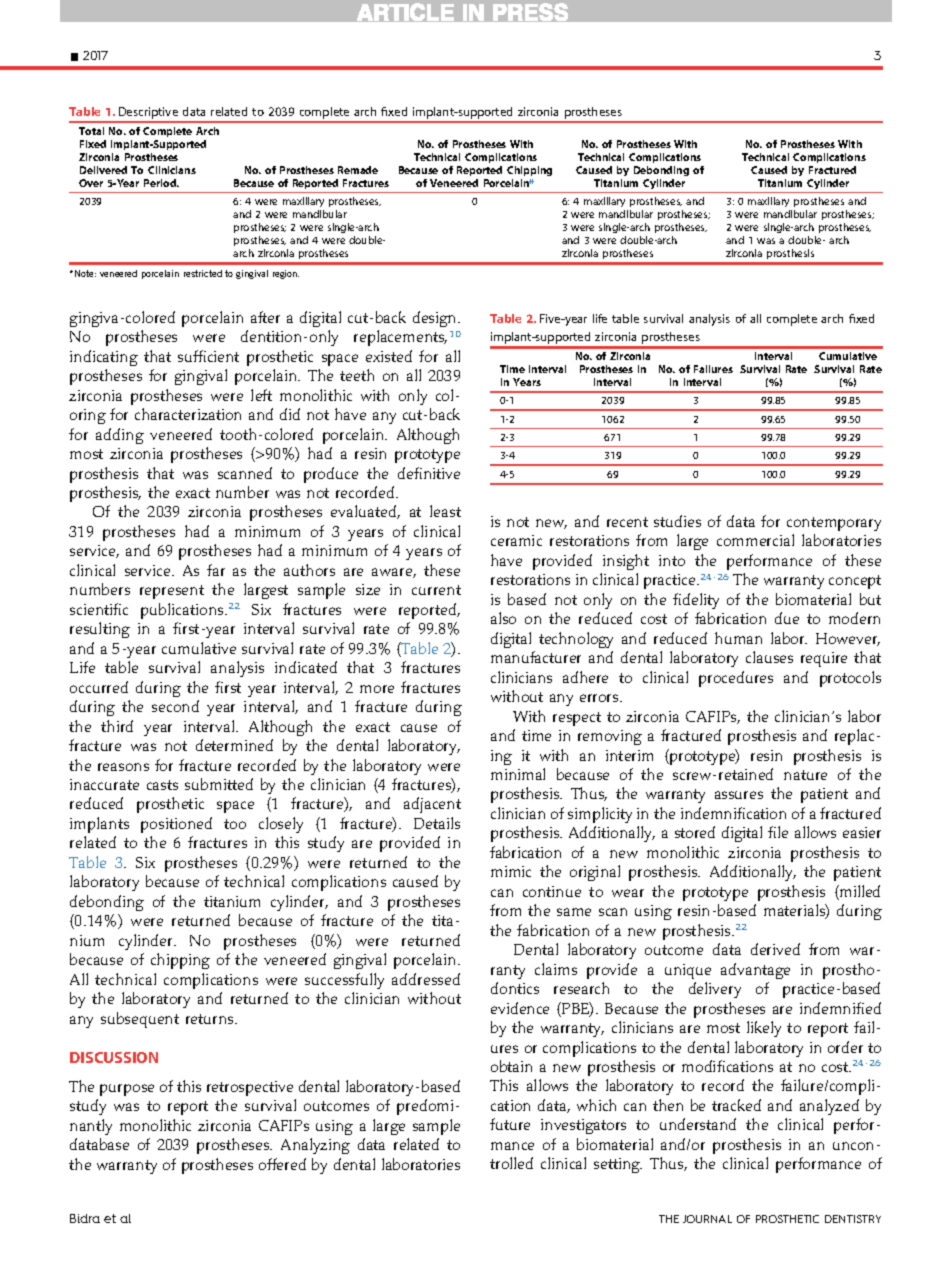 The width and height of the page is (952, 1275). I want to click on offered, so click(282, 1164).
